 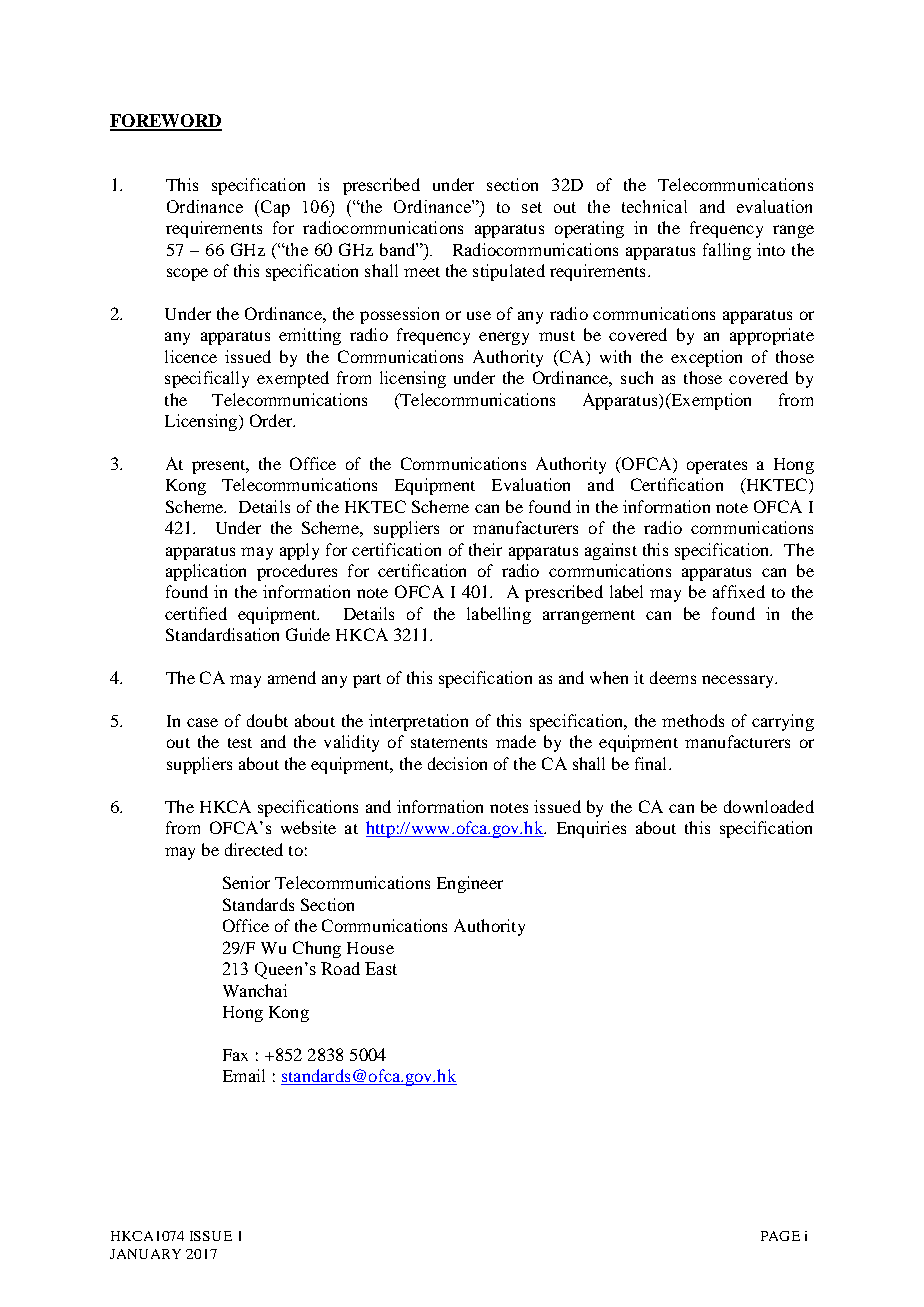 I want to click on application, so click(x=206, y=572).
